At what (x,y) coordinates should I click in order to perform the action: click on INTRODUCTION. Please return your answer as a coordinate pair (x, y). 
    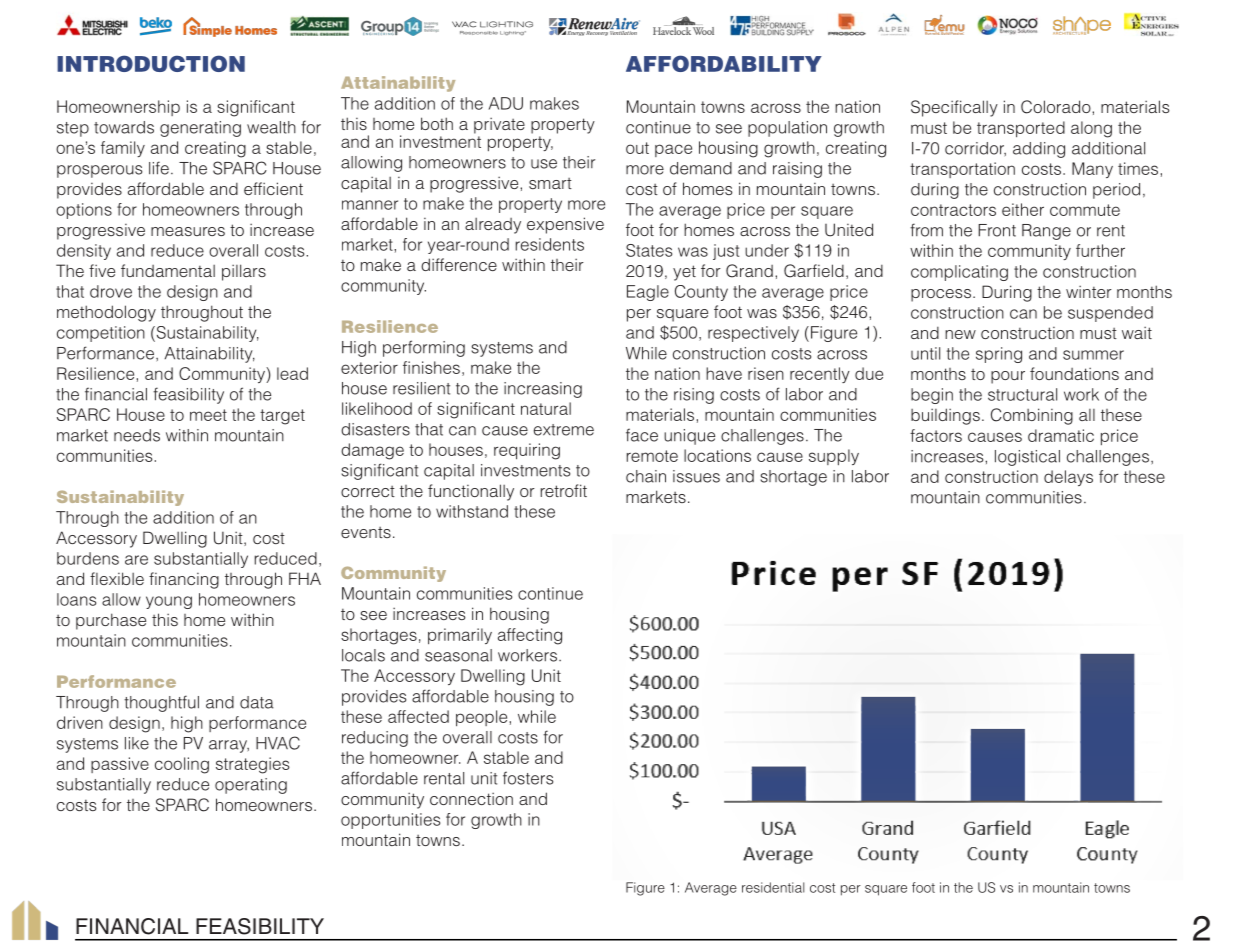
    Looking at the image, I should click on (151, 63).
